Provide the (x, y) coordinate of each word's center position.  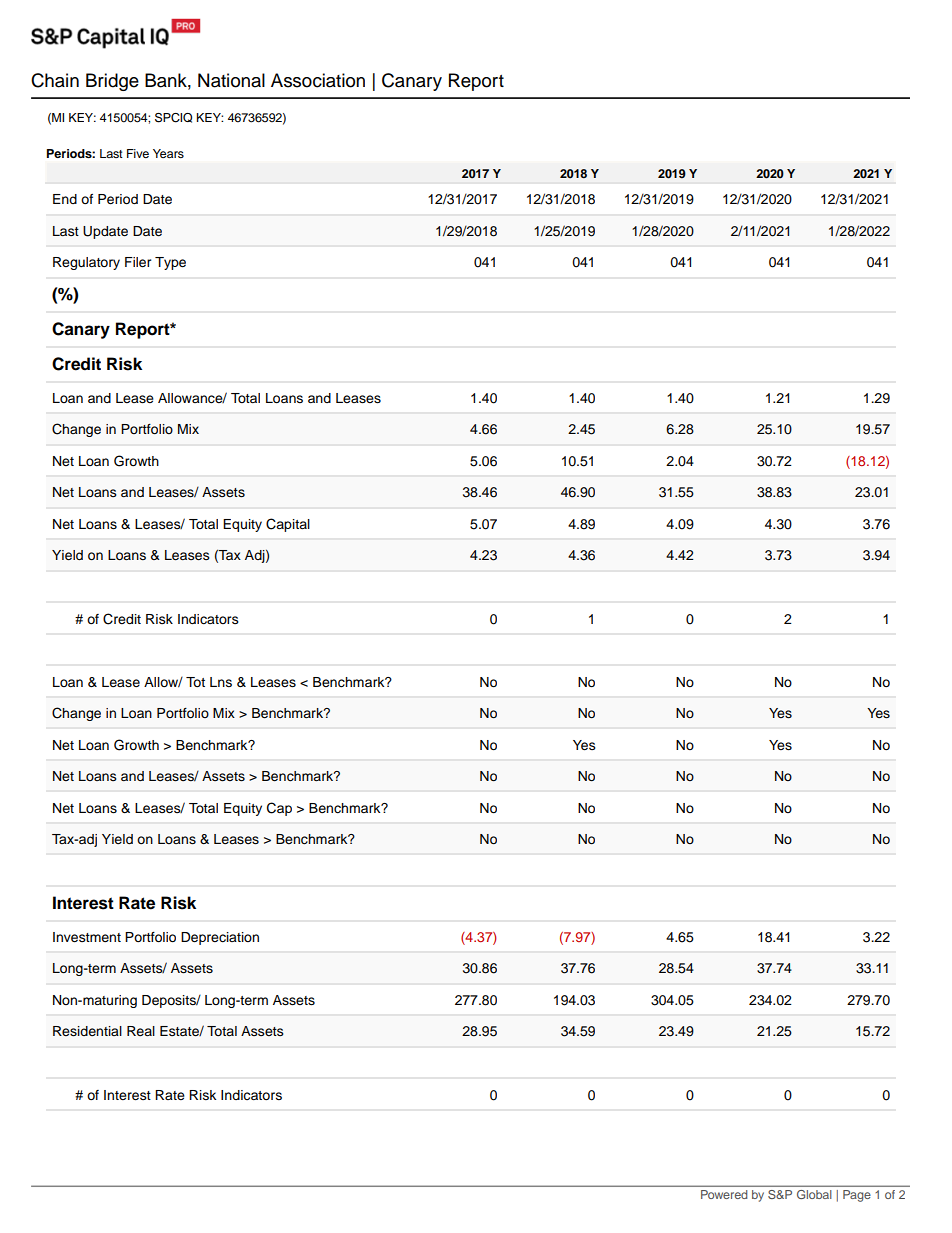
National (231, 80)
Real (141, 1031)
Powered (724, 1194)
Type (170, 263)
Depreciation (220, 938)
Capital (288, 525)
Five (138, 153)
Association (318, 80)
